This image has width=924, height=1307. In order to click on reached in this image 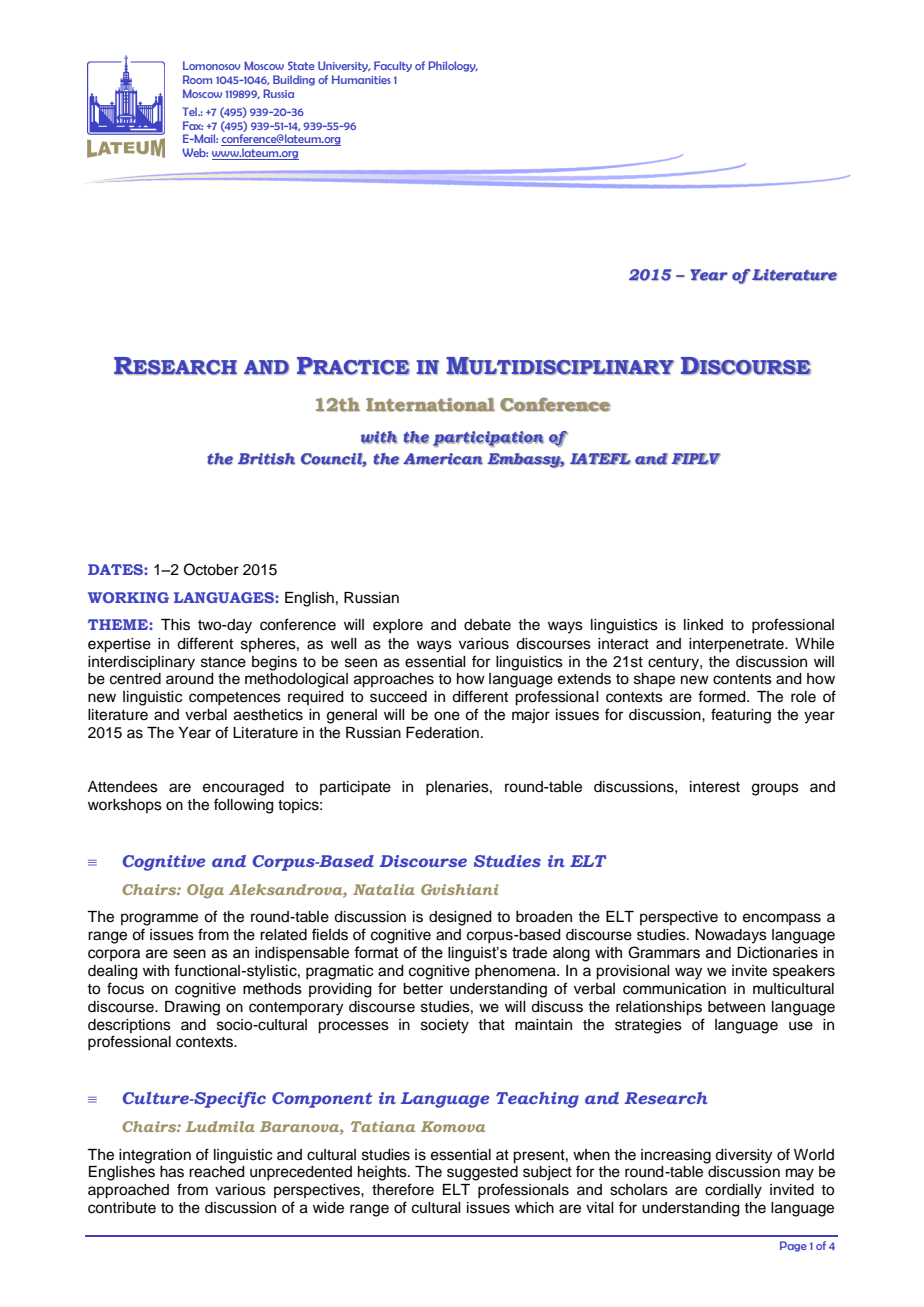, I will do `click(217, 1172)`.
